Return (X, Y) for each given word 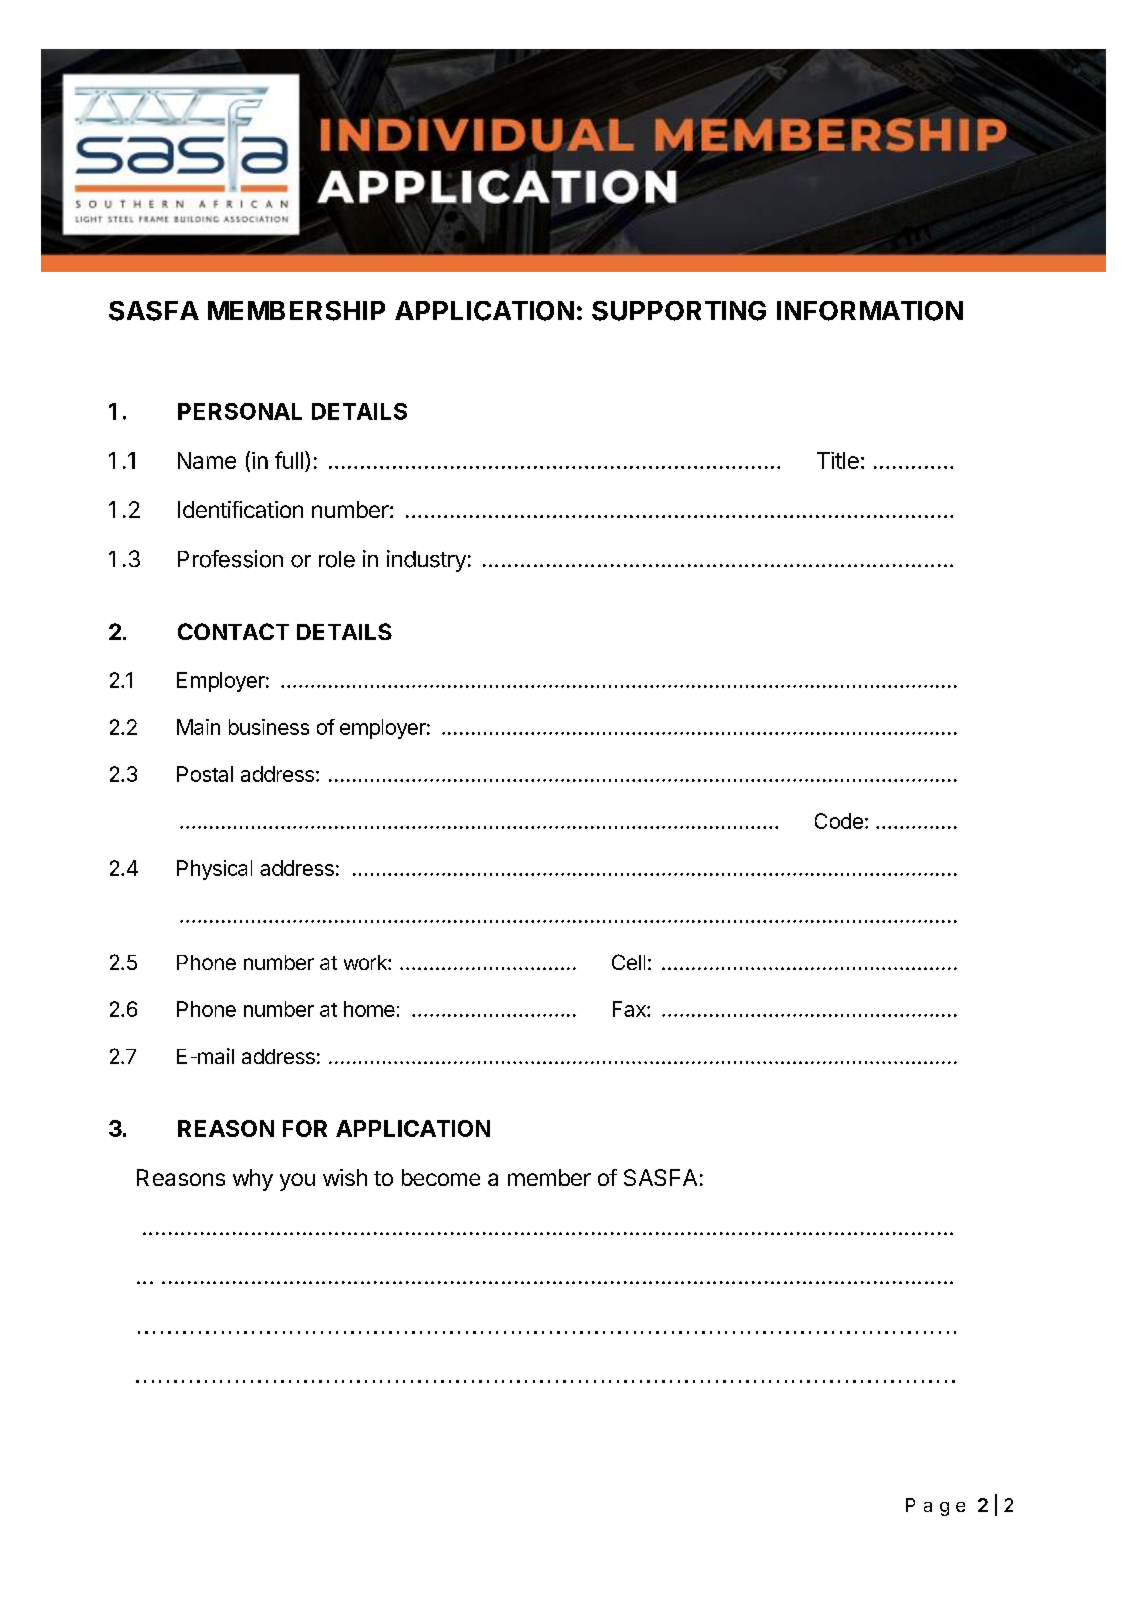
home (369, 1009)
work (366, 962)
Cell (628, 962)
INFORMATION (870, 311)
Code (839, 821)
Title (838, 460)
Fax (630, 1009)
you (297, 1182)
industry (426, 561)
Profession (230, 559)
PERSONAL (240, 411)
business (269, 727)
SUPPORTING (679, 311)
